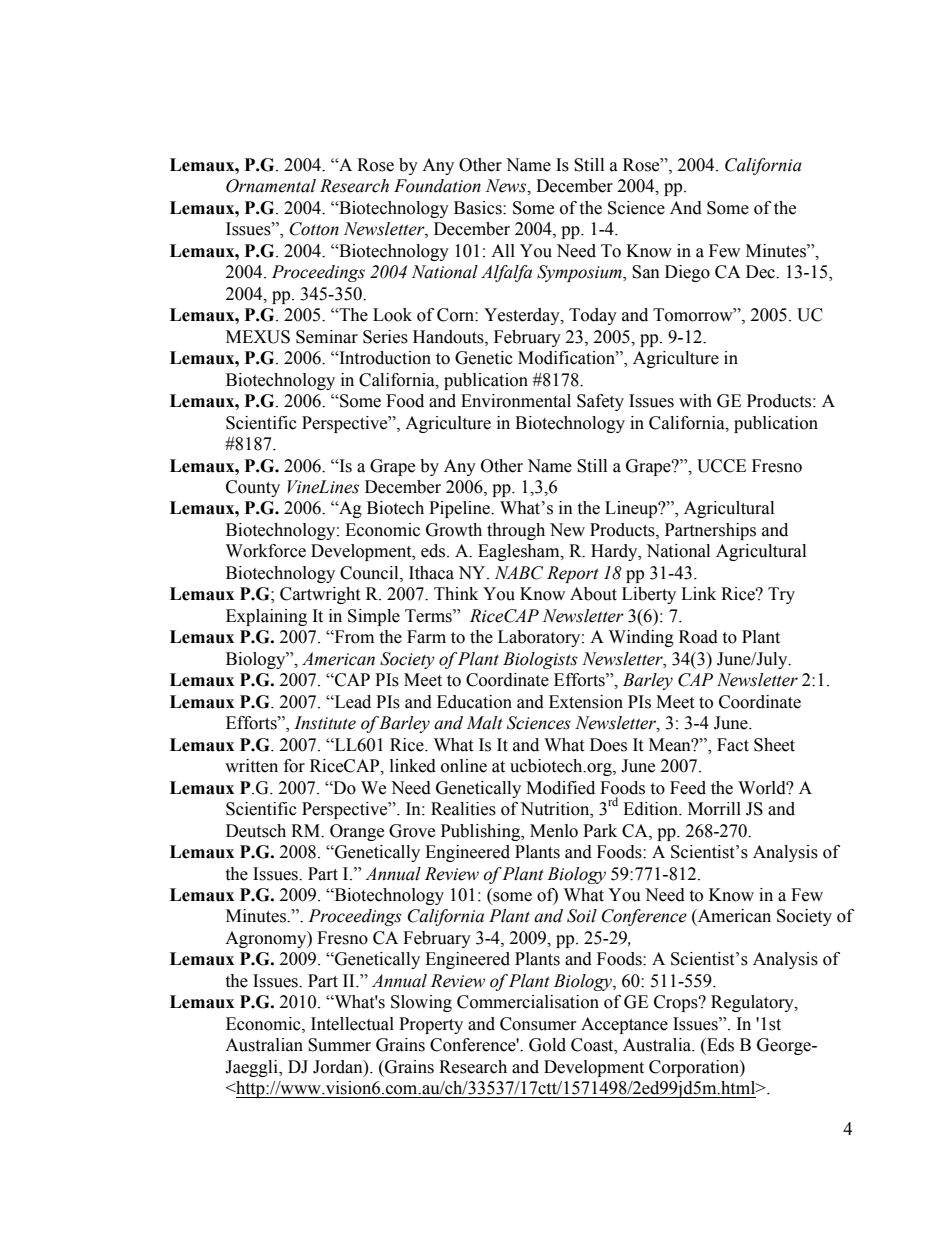 This document has height=1233, width=952. Describe the element at coordinates (538, 1024) in the document. I see `Consumer` at that location.
